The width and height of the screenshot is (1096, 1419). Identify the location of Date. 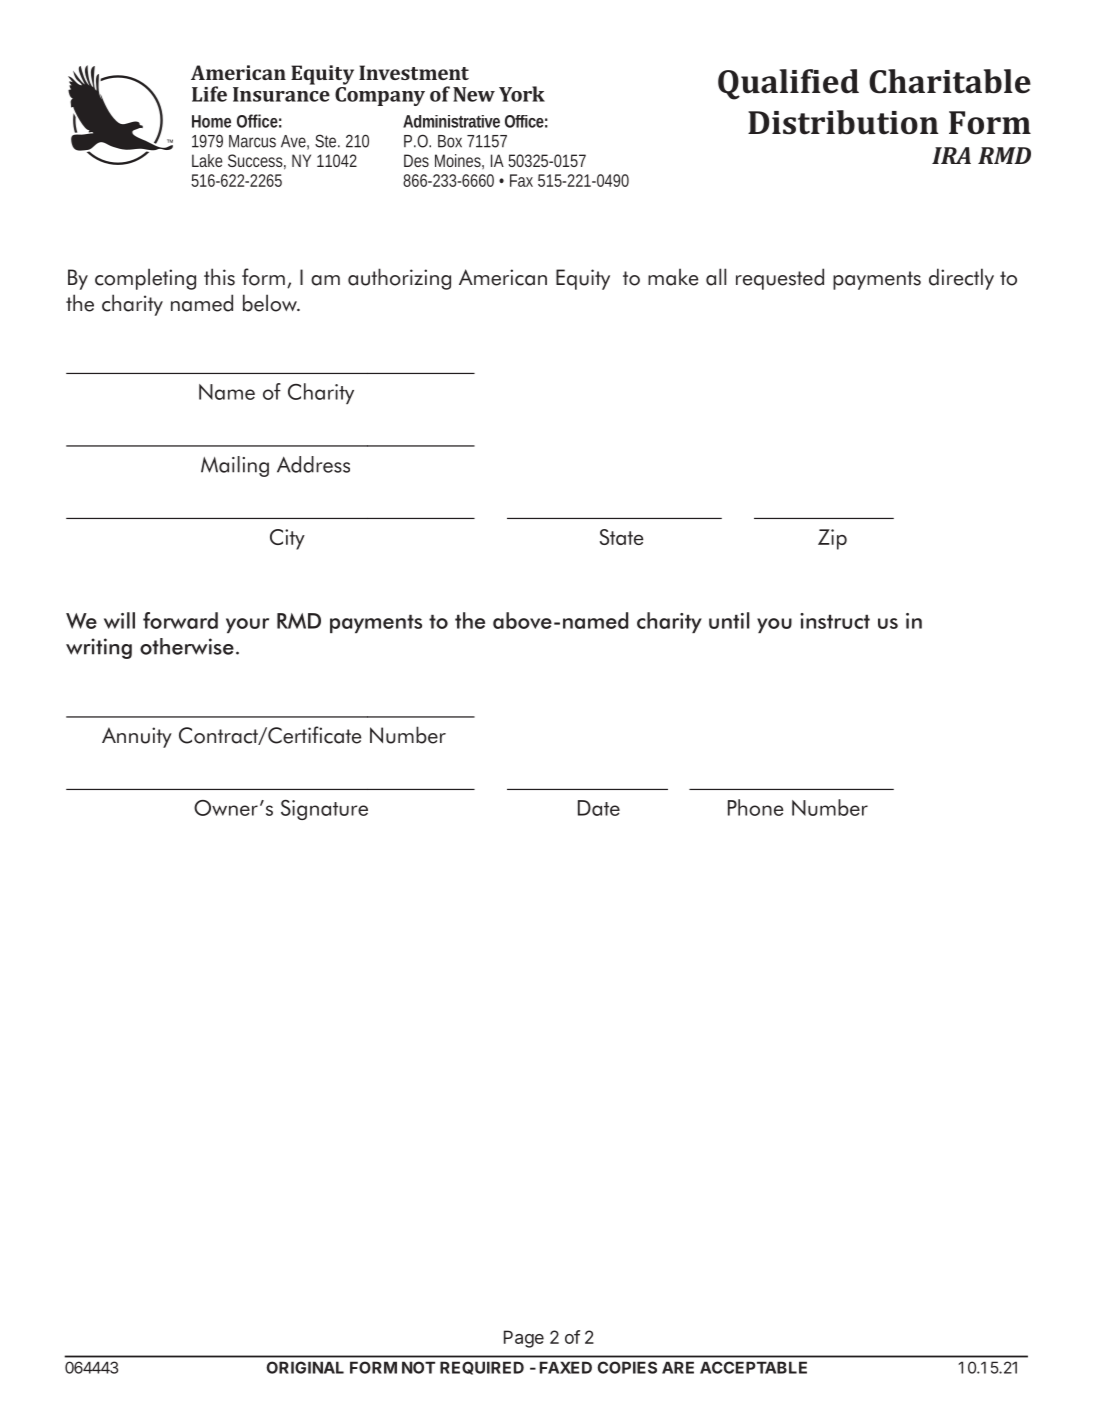
(599, 808).
